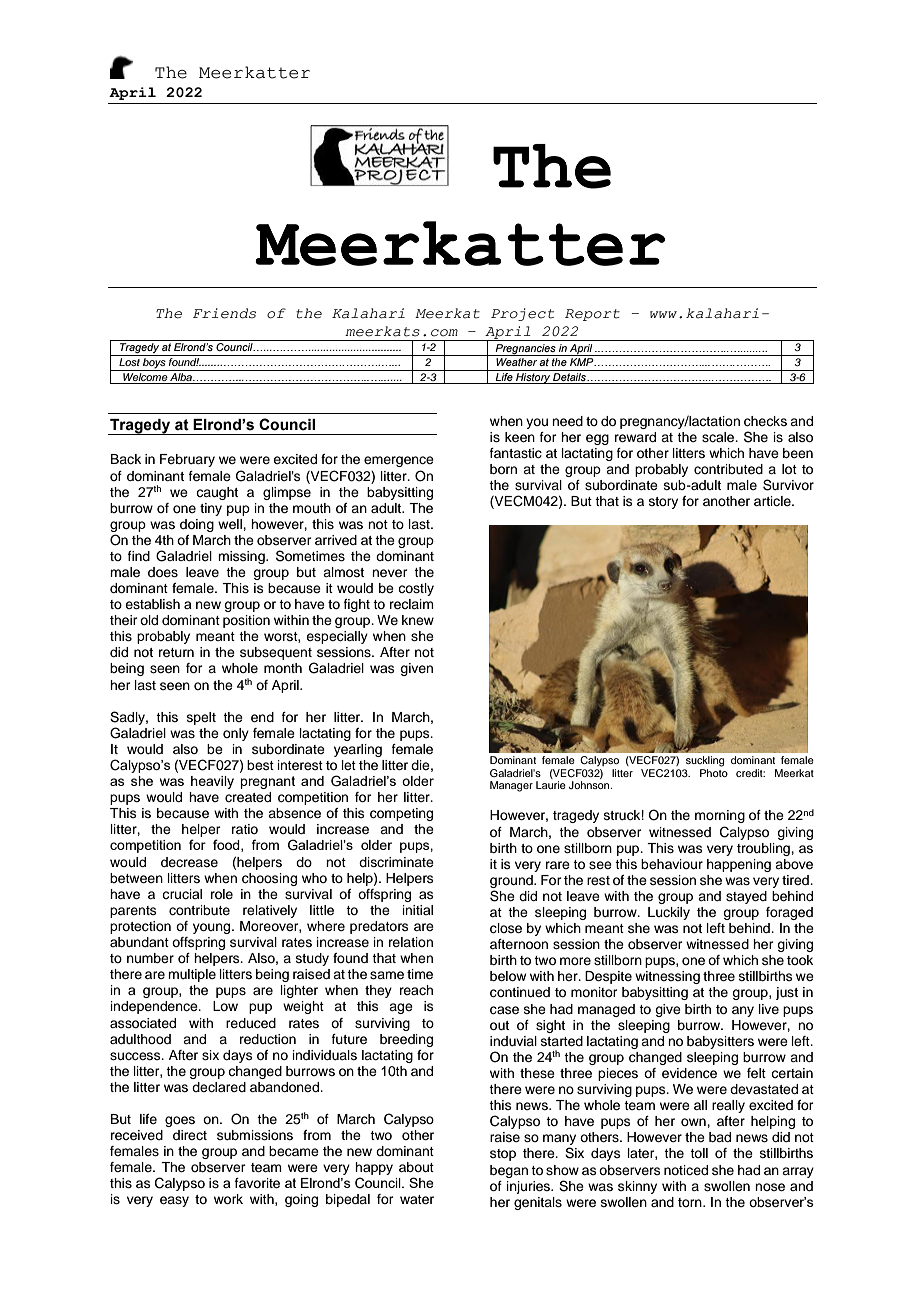 Image resolution: width=924 pixels, height=1307 pixels. What do you see at coordinates (667, 977) in the document?
I see `witnessing` at bounding box center [667, 977].
